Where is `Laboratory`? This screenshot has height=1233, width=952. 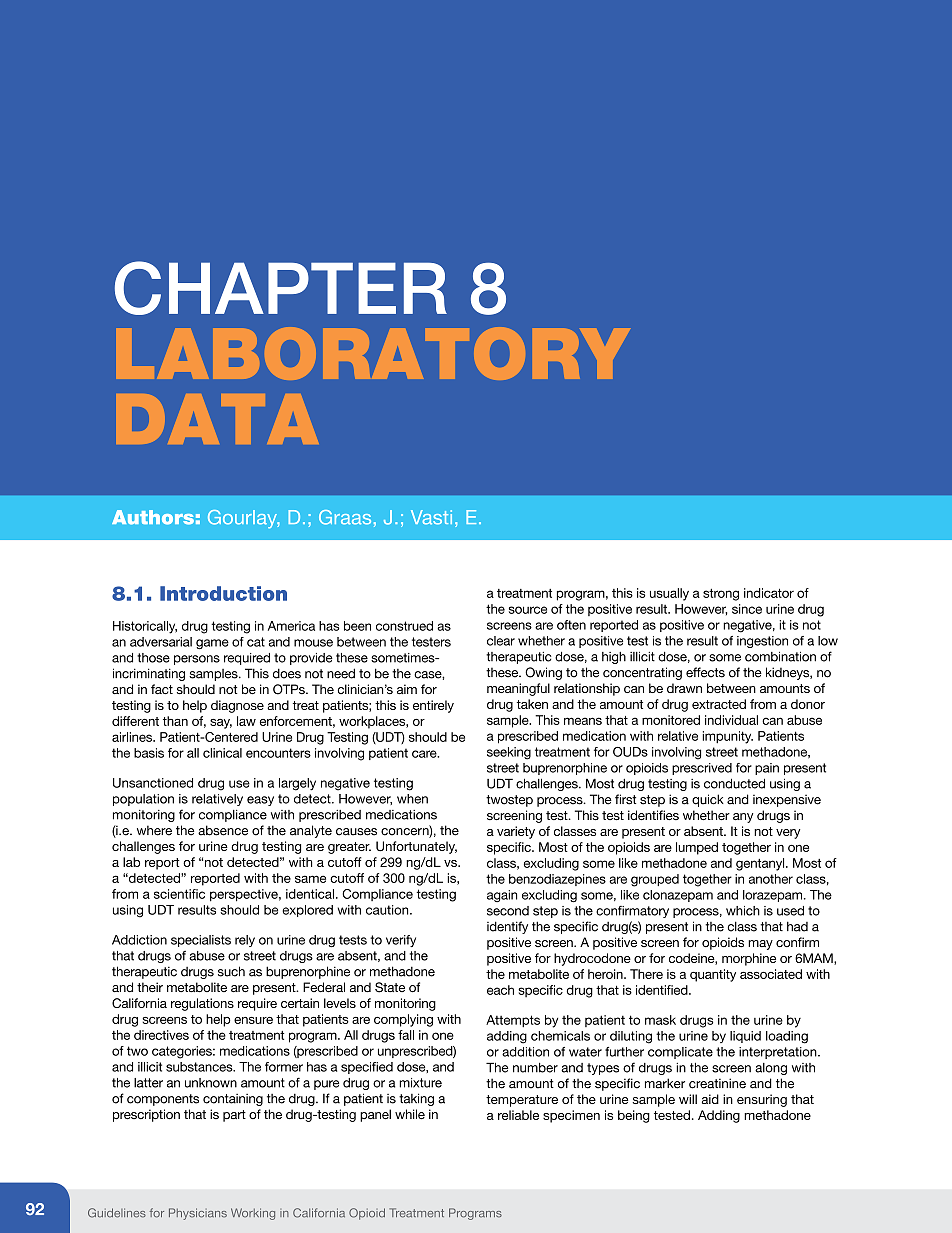 Laboratory is located at coordinates (373, 353).
